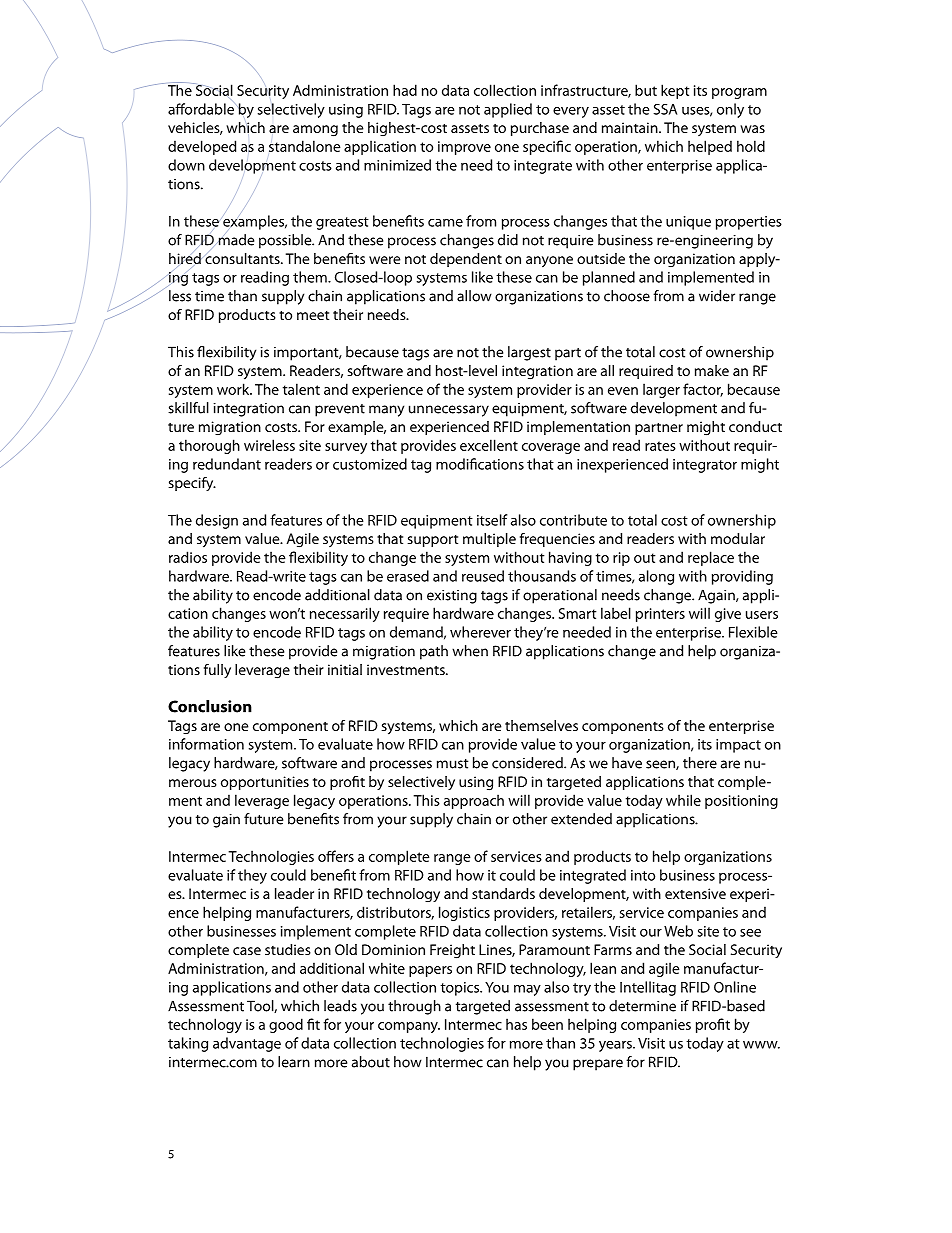  Describe the element at coordinates (695, 893) in the screenshot. I see `extensive` at that location.
